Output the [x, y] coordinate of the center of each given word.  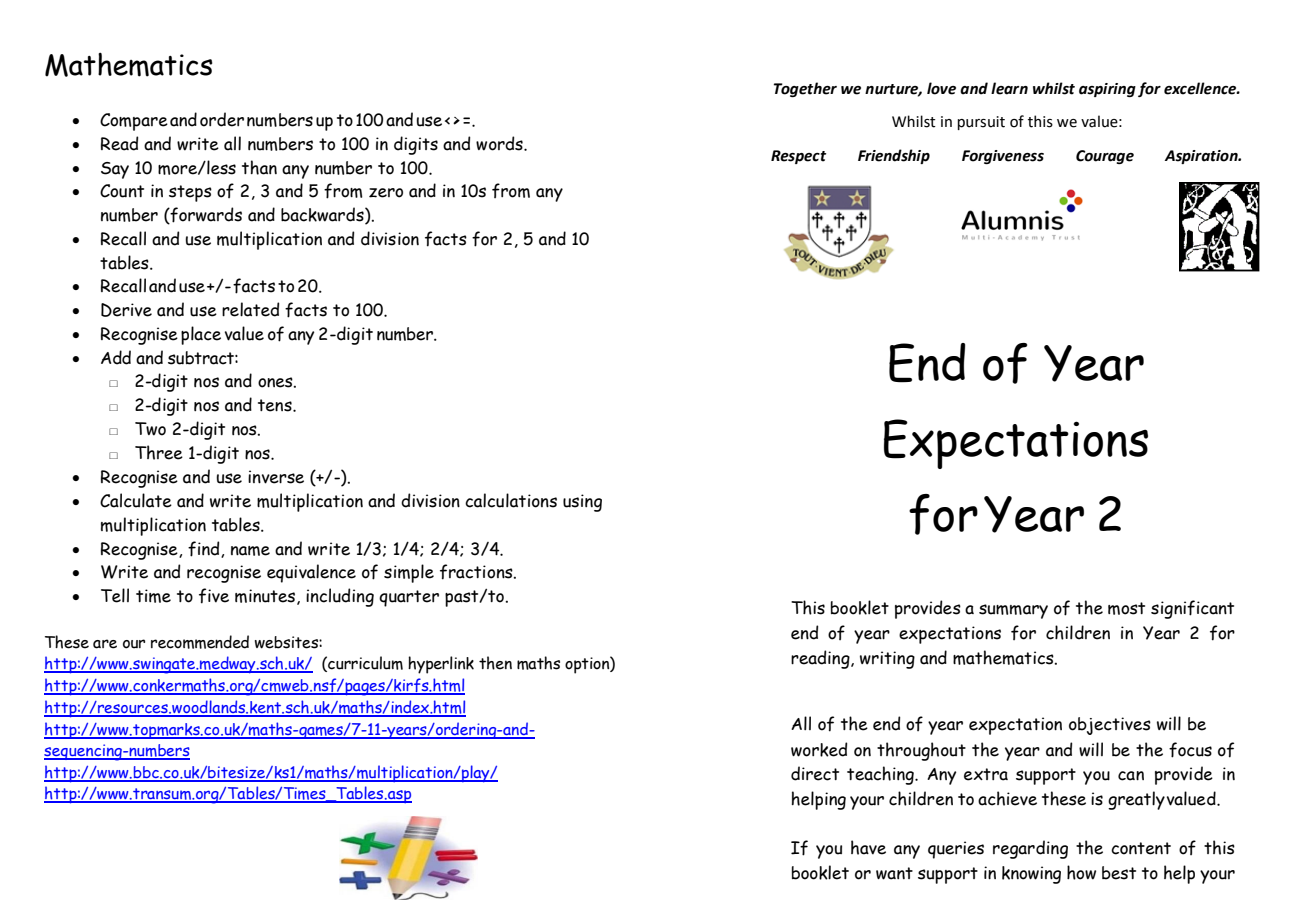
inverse [276, 477]
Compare [134, 122]
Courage [1105, 157]
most [1126, 608]
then [495, 663]
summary [1013, 611]
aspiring [1107, 90]
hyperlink [441, 665]
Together [805, 89]
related [250, 309]
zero [386, 193]
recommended [200, 642]
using [582, 503]
